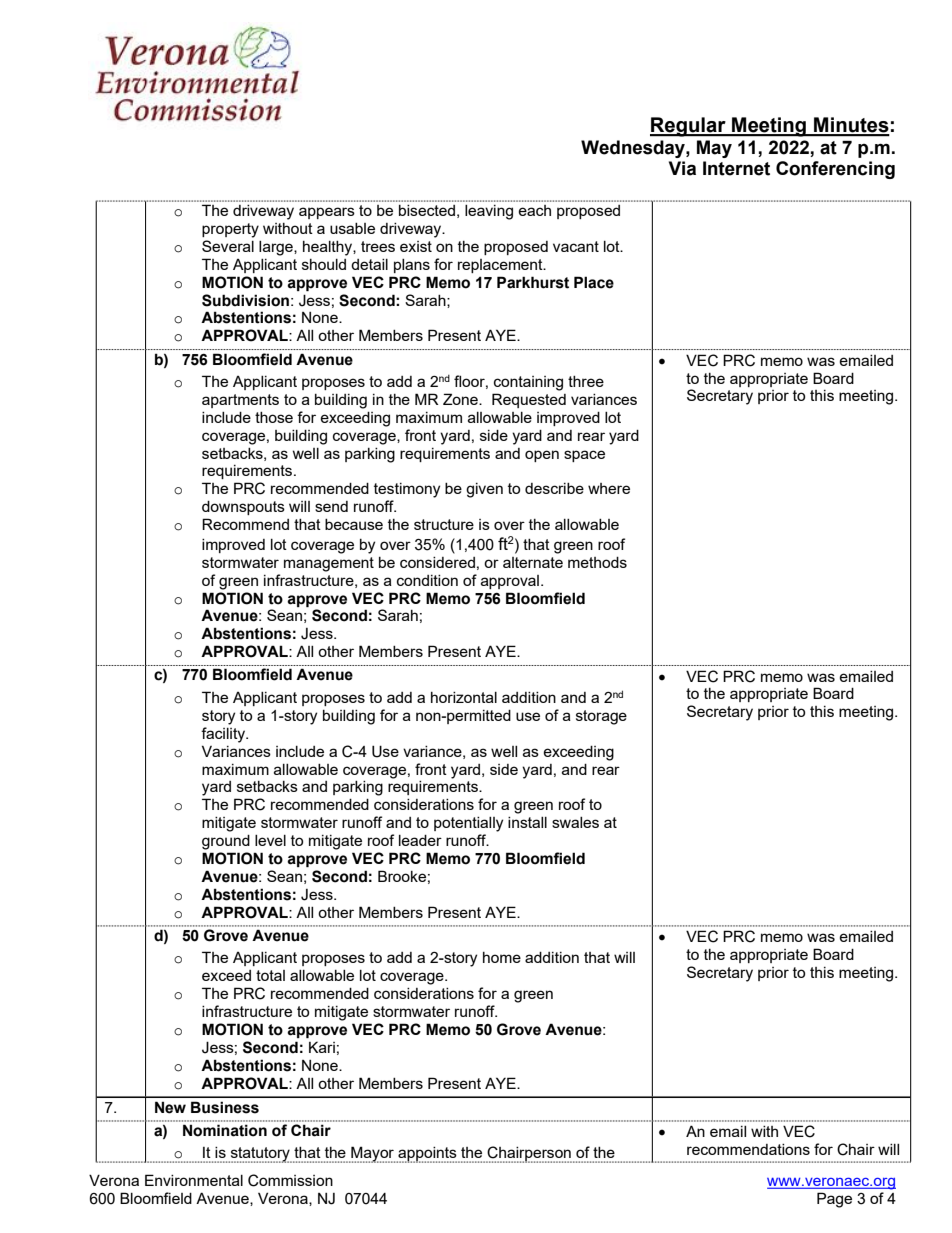 The height and width of the screenshot is (1233, 952). I want to click on Requested, so click(529, 400).
